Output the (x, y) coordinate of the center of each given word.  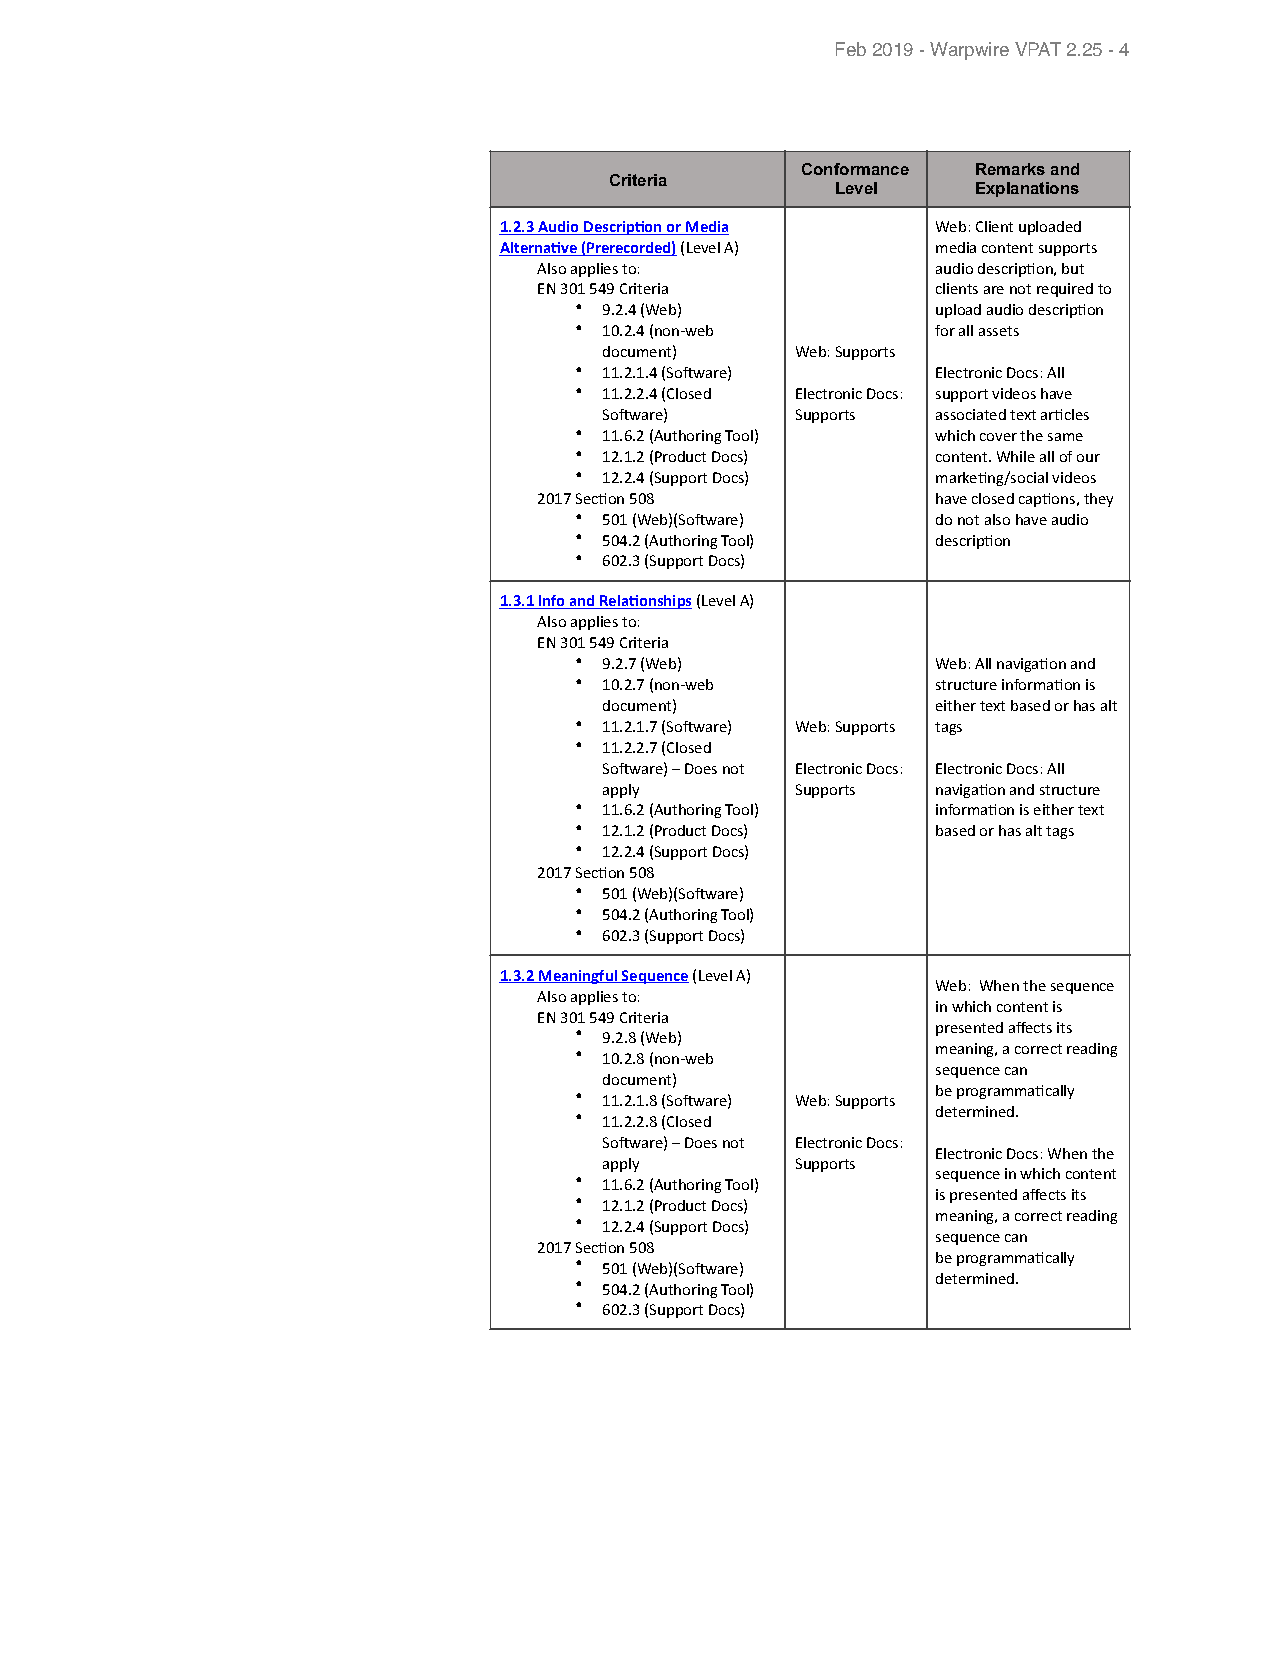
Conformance (855, 169)
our (1088, 458)
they (1098, 500)
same (1065, 437)
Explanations (1027, 189)
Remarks (1010, 169)
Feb (851, 49)
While (1016, 456)
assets (999, 331)
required (1065, 290)
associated (971, 414)
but (1073, 268)
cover (998, 437)
